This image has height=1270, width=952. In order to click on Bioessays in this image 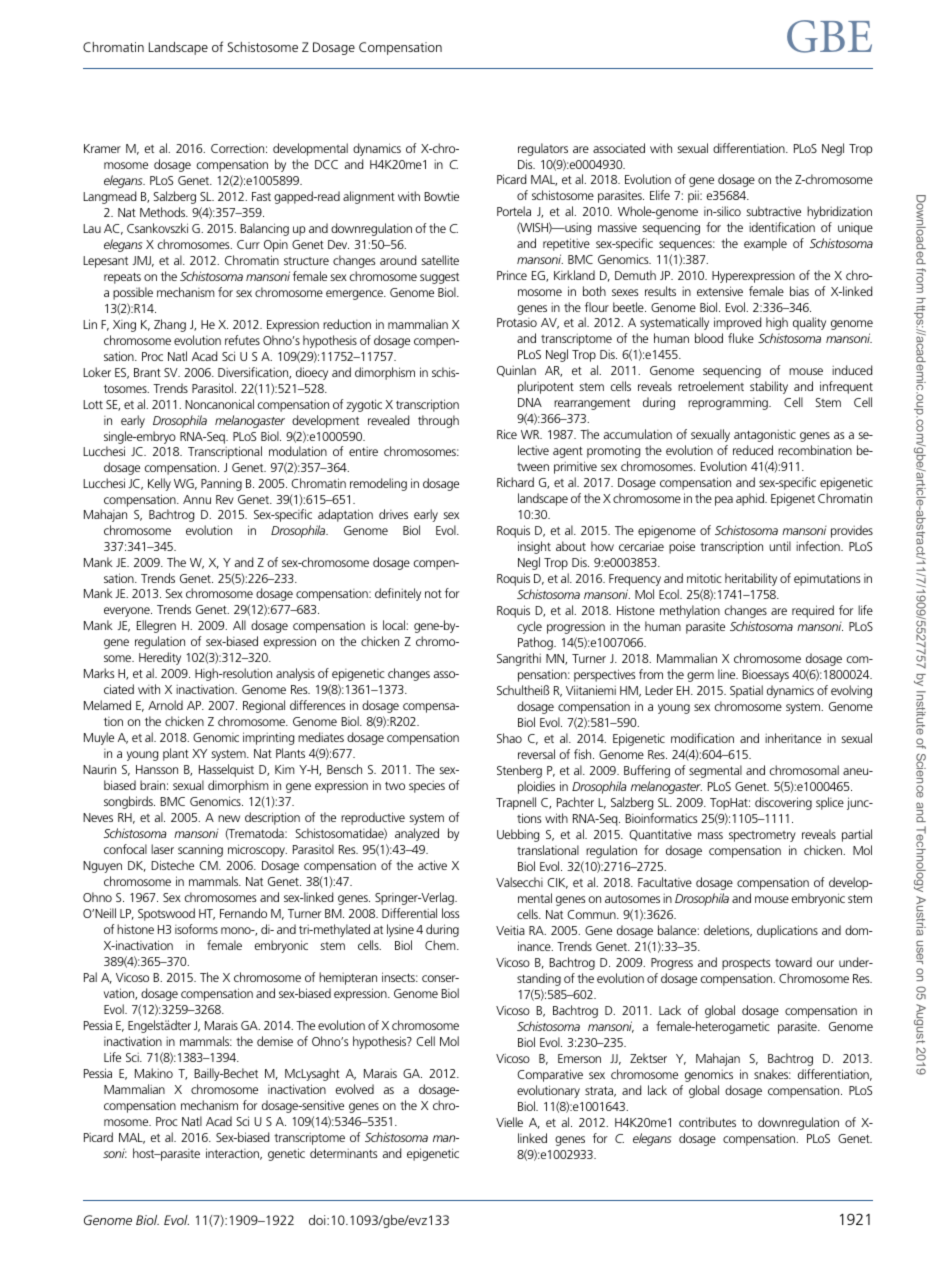, I will do `click(765, 676)`.
